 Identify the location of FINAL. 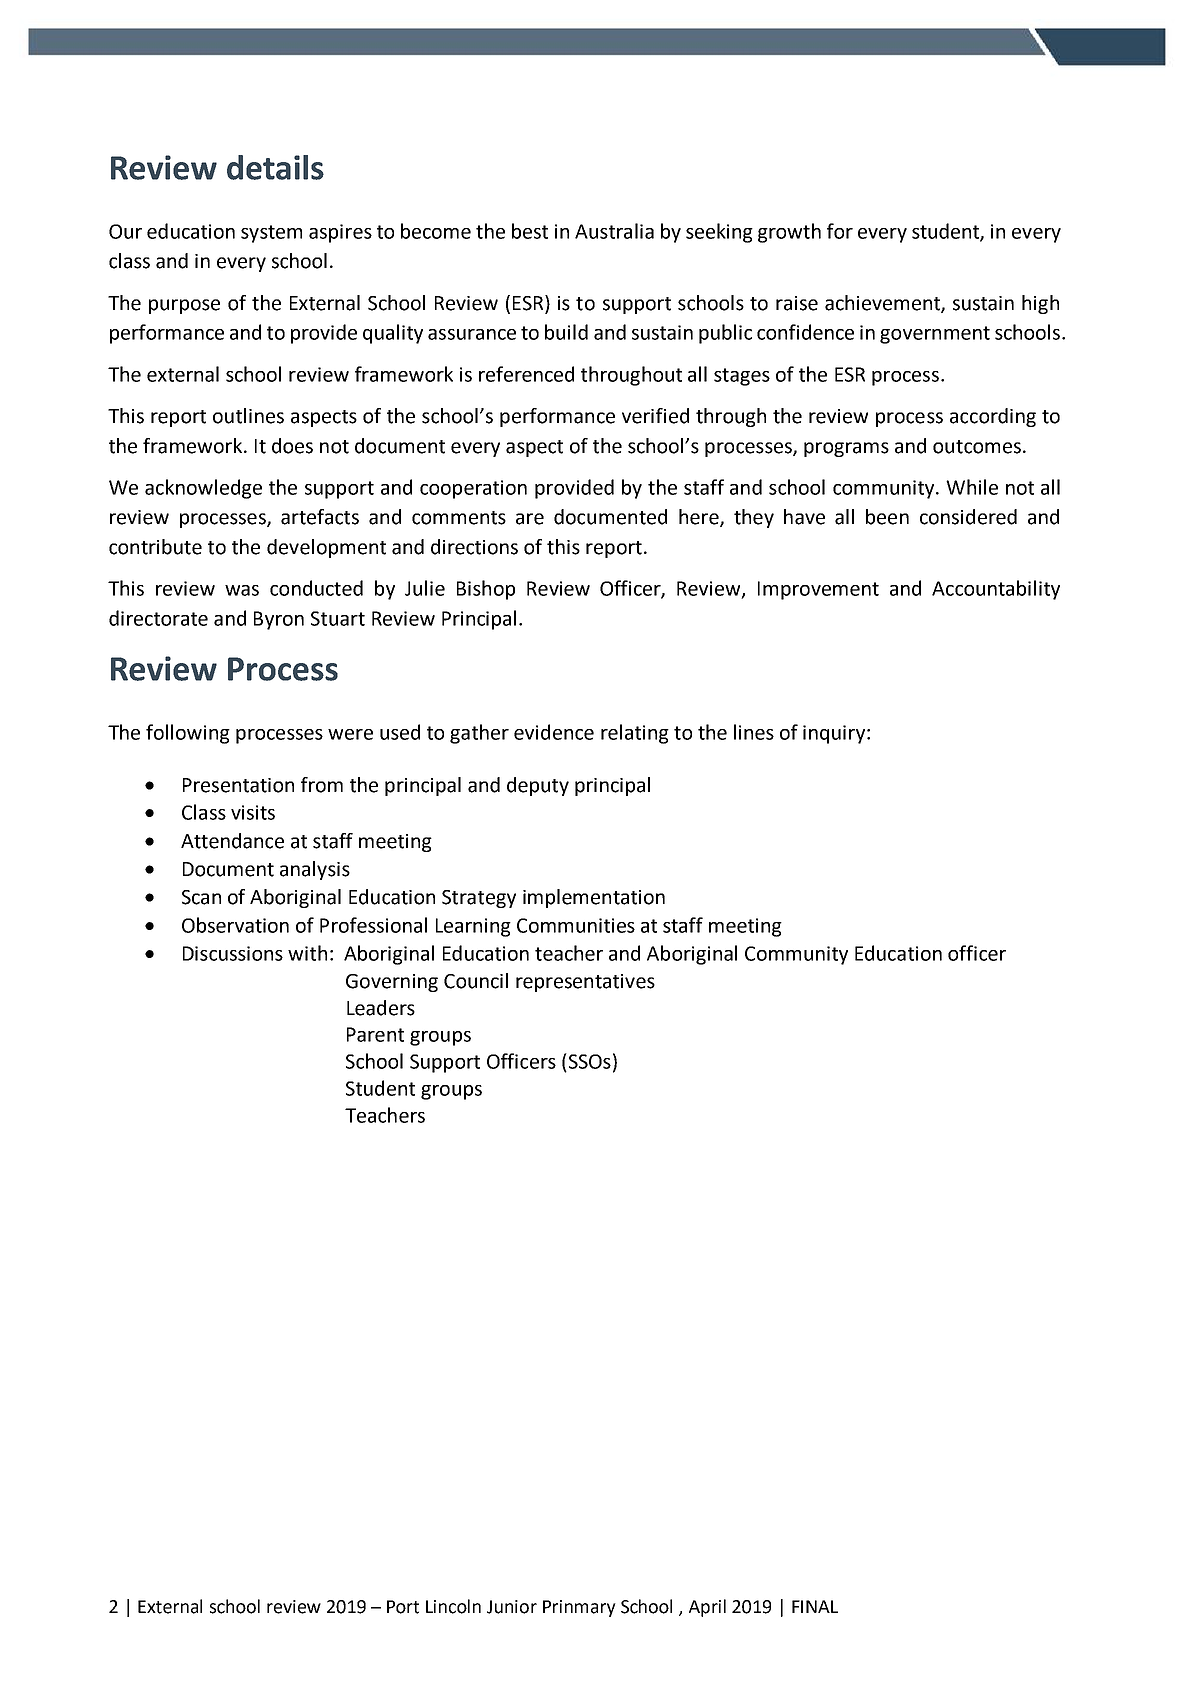
(815, 1606).
